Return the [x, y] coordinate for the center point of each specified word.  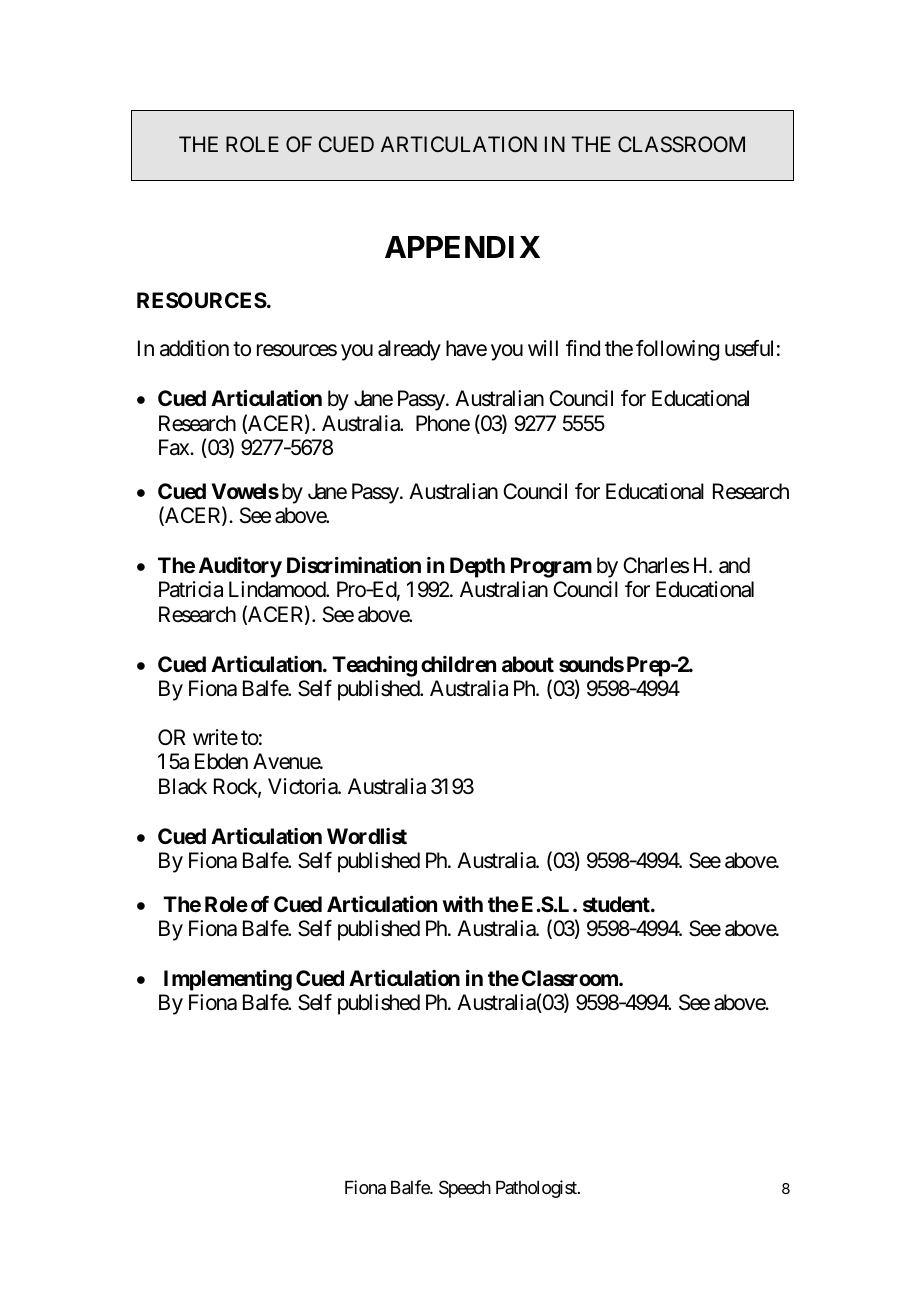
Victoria [303, 786]
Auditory [240, 567]
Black [183, 786]
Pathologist [537, 1189]
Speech [465, 1189]
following [677, 350]
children [458, 664]
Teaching [374, 666]
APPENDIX [462, 247]
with [462, 904]
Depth [477, 567]
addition [194, 348]
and [734, 565]
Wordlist [367, 836]
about [528, 664]
